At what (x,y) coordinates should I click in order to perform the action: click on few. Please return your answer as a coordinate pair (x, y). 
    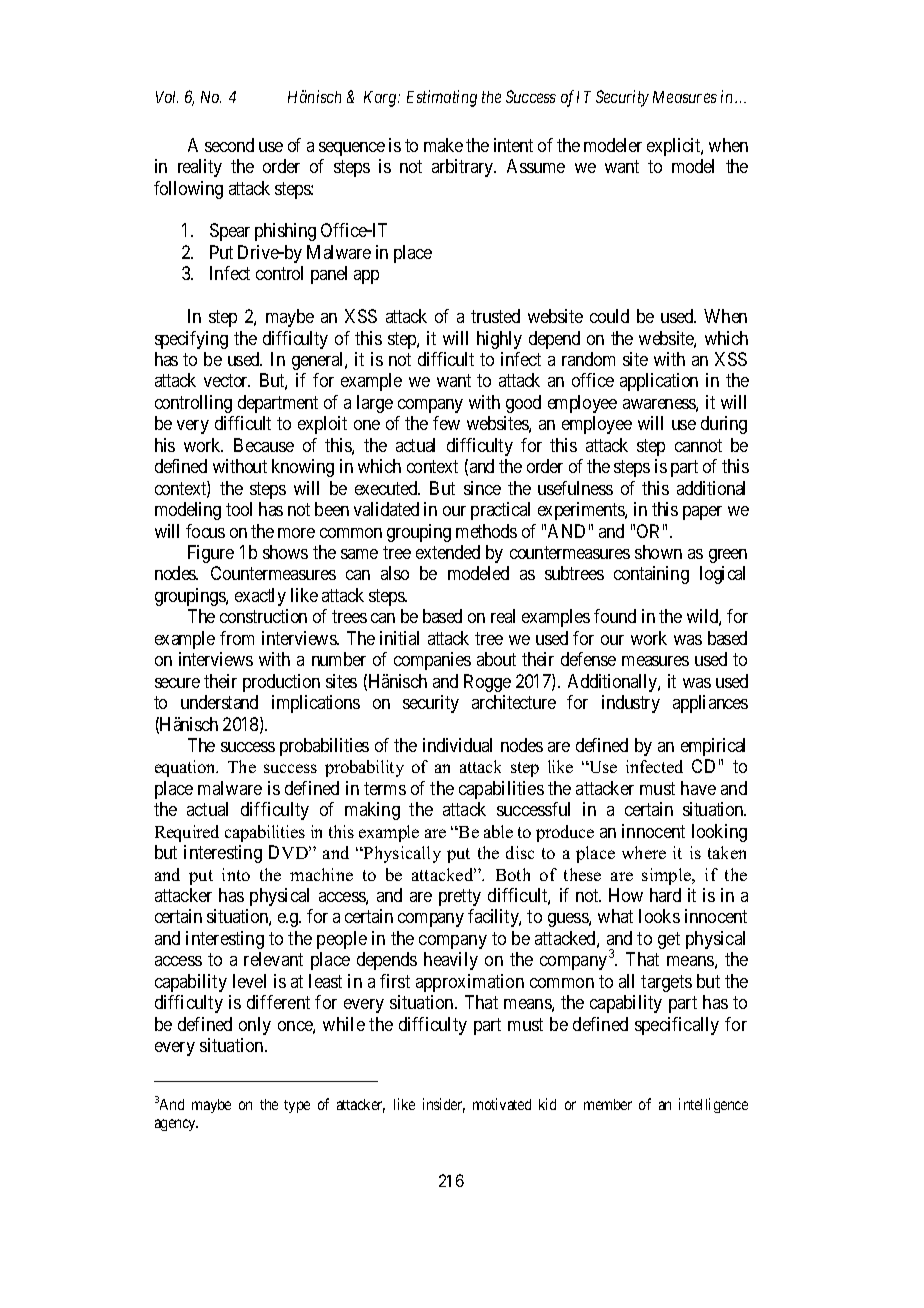
    Looking at the image, I should click on (446, 423).
